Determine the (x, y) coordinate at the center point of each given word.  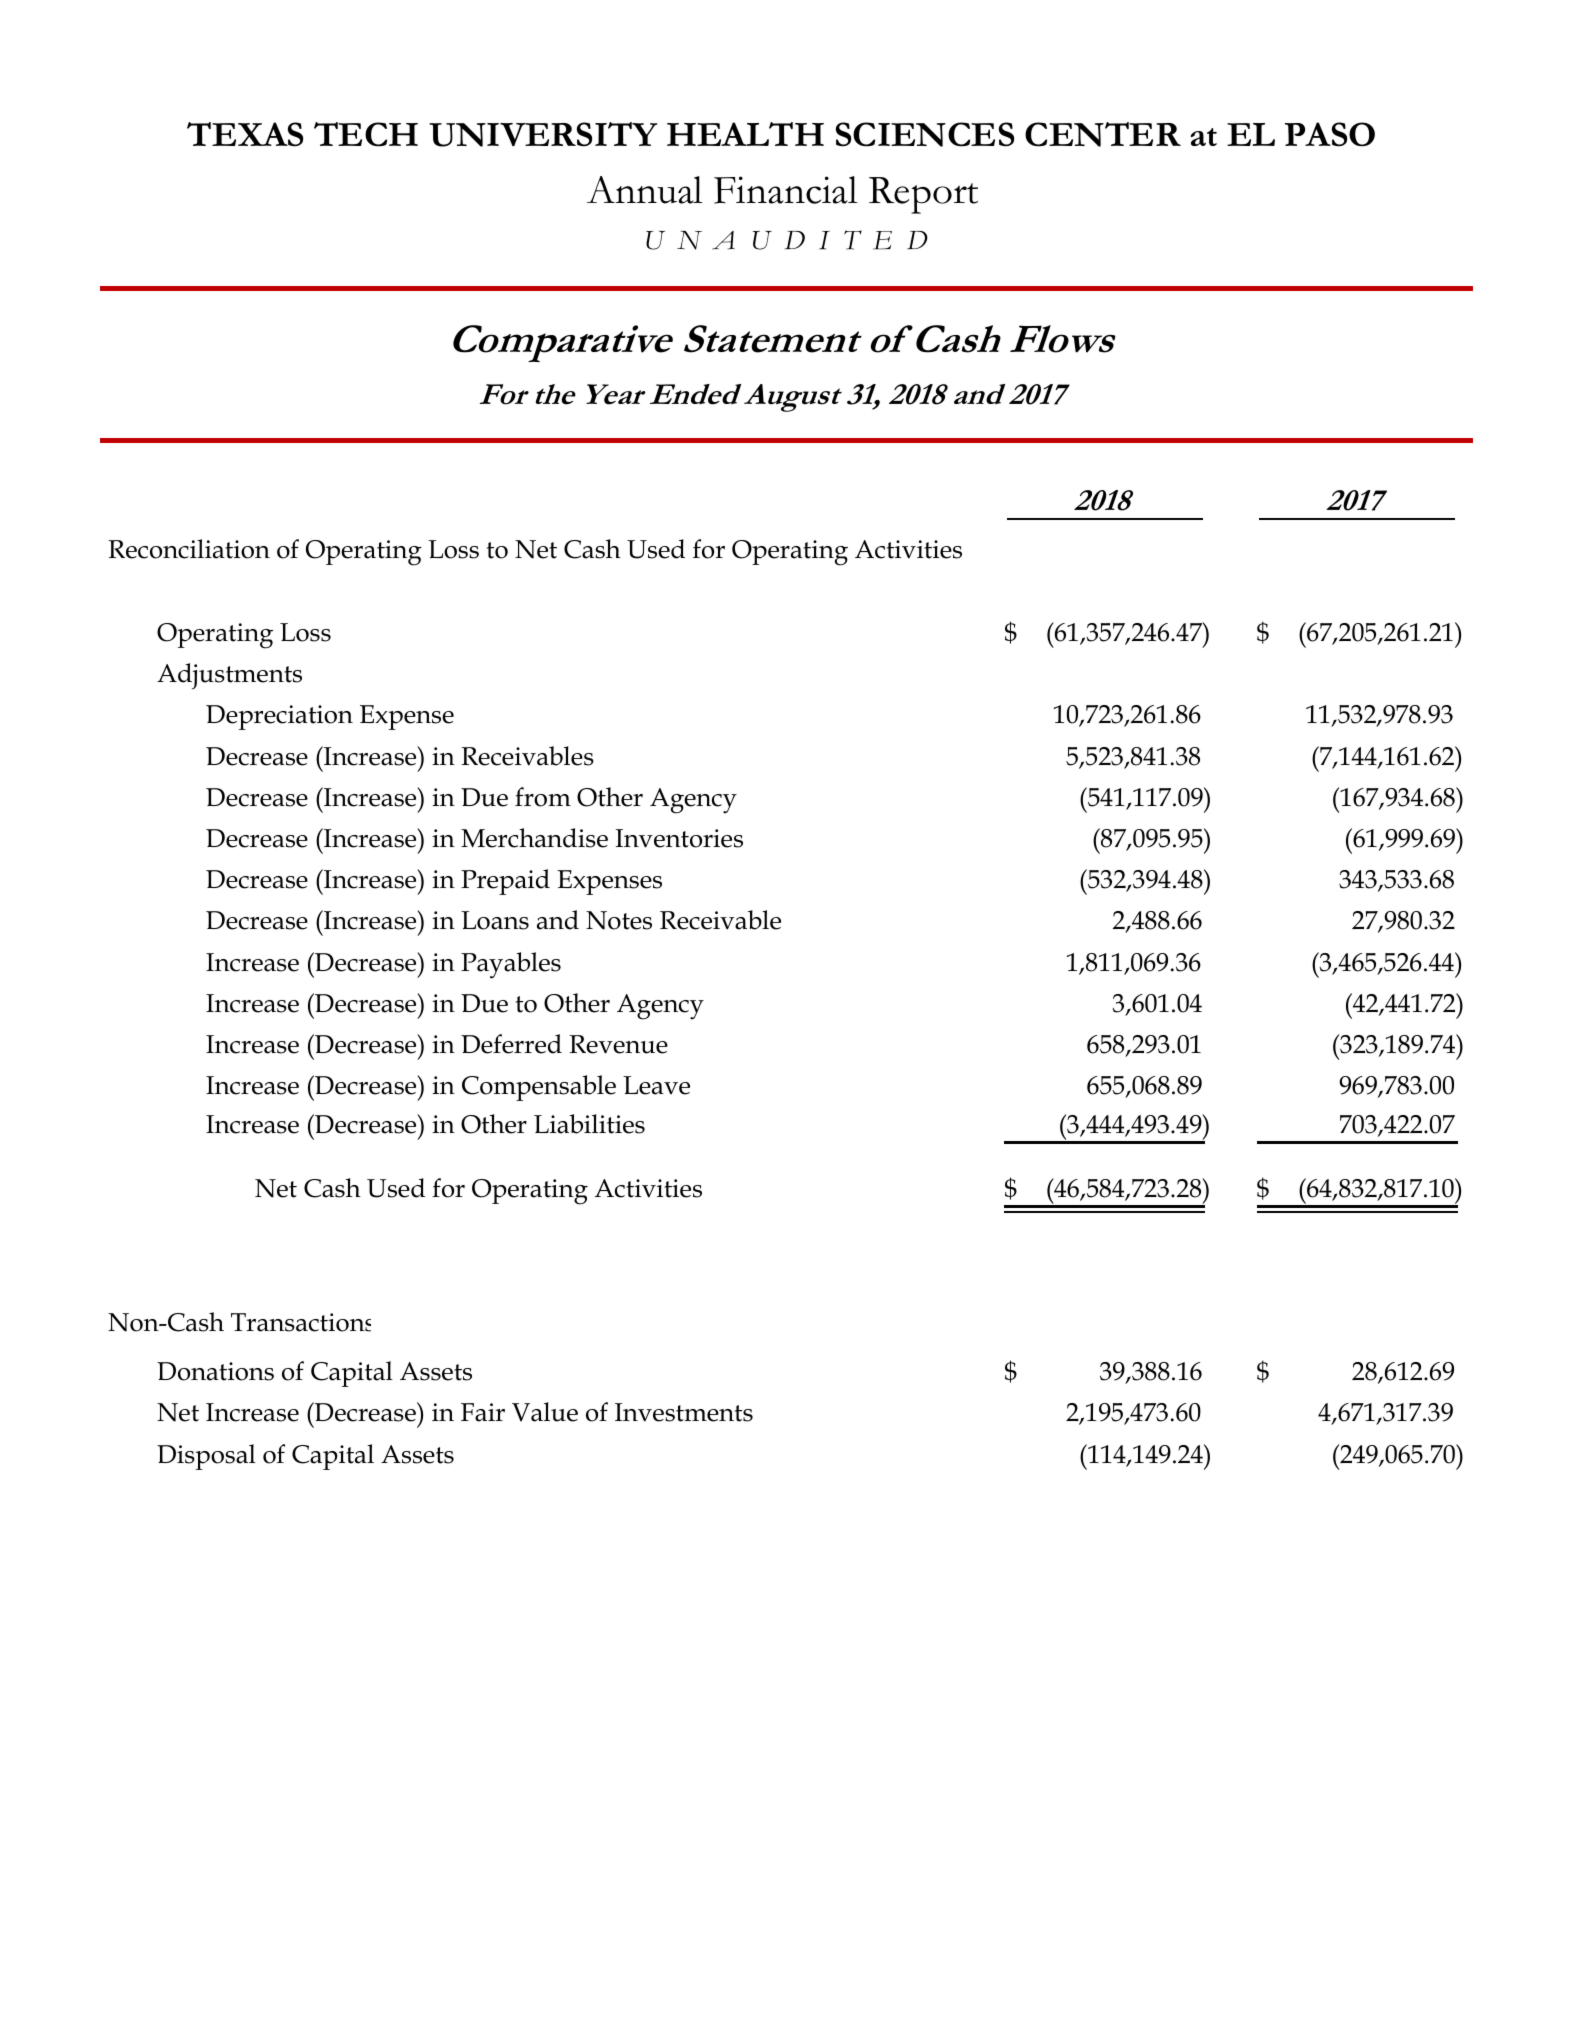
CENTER (1103, 134)
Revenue (618, 1044)
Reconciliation (189, 549)
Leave (656, 1085)
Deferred (511, 1044)
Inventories (679, 838)
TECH (366, 134)
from (543, 797)
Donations (215, 1371)
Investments (684, 1412)
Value (545, 1412)
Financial (785, 190)
